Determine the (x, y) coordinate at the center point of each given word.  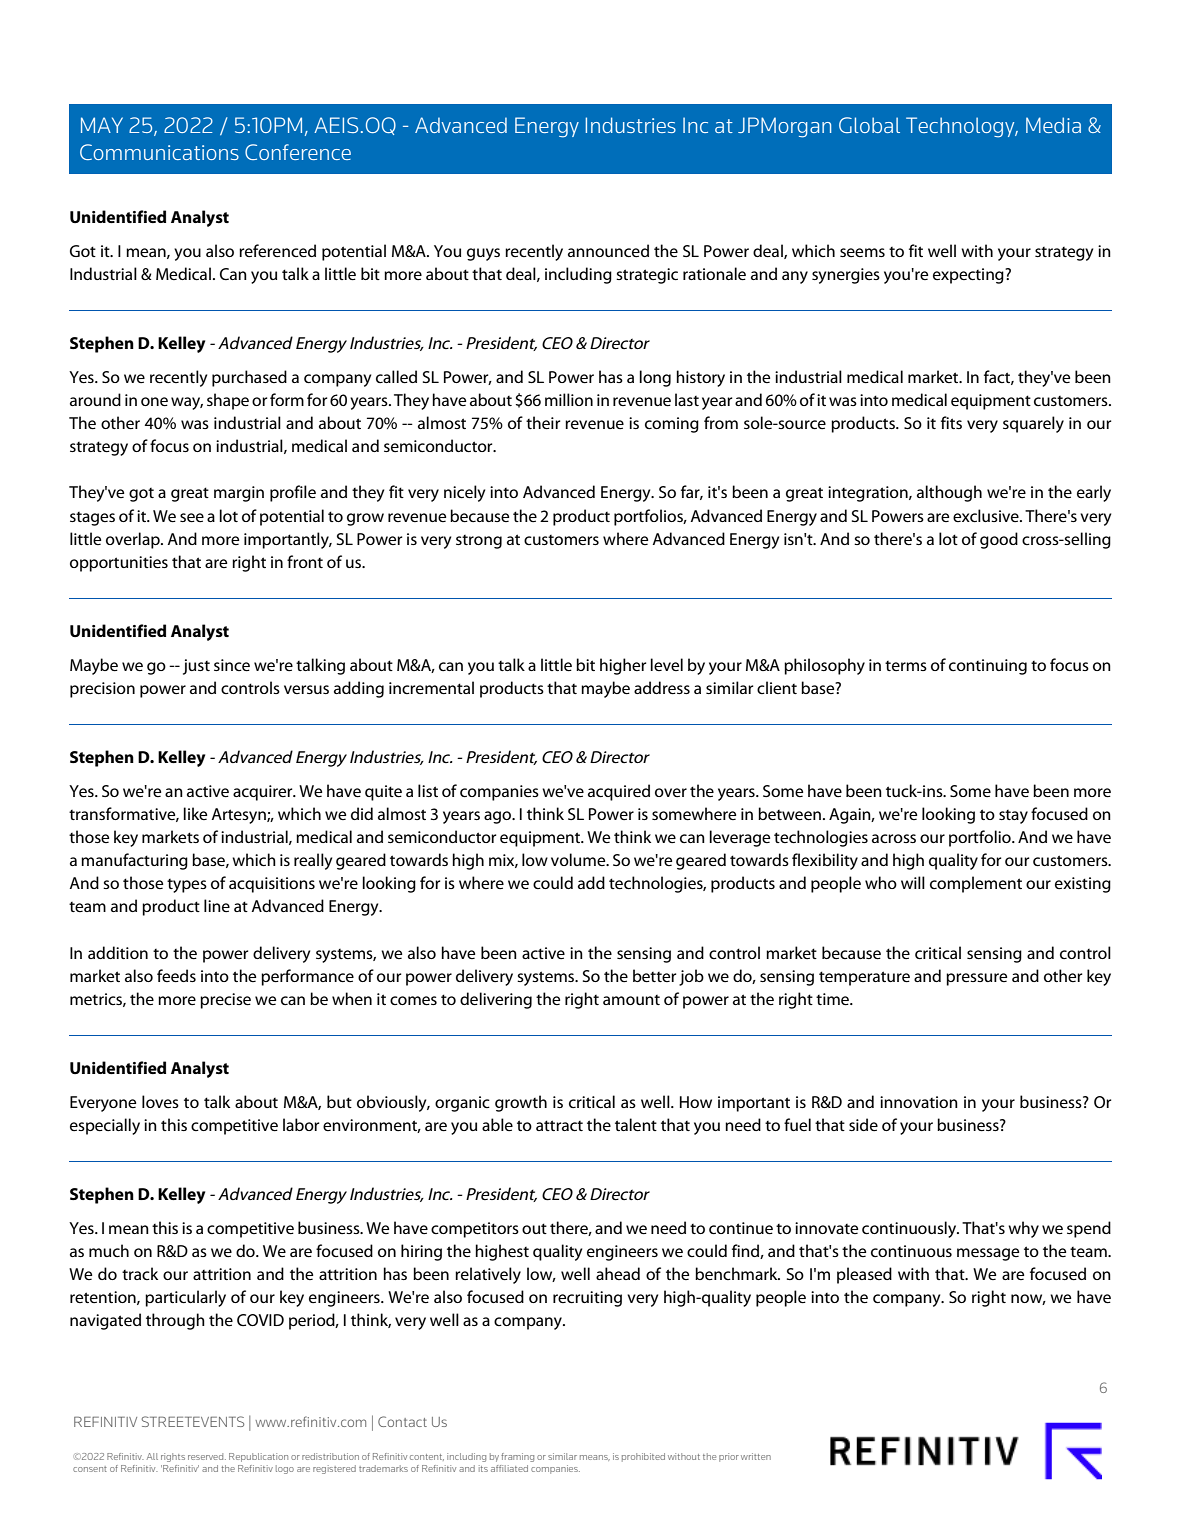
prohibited (643, 1457)
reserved (207, 1456)
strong (479, 542)
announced (608, 250)
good (999, 540)
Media (1053, 125)
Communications (159, 152)
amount (631, 1000)
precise (225, 1001)
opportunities (119, 564)
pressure (976, 979)
